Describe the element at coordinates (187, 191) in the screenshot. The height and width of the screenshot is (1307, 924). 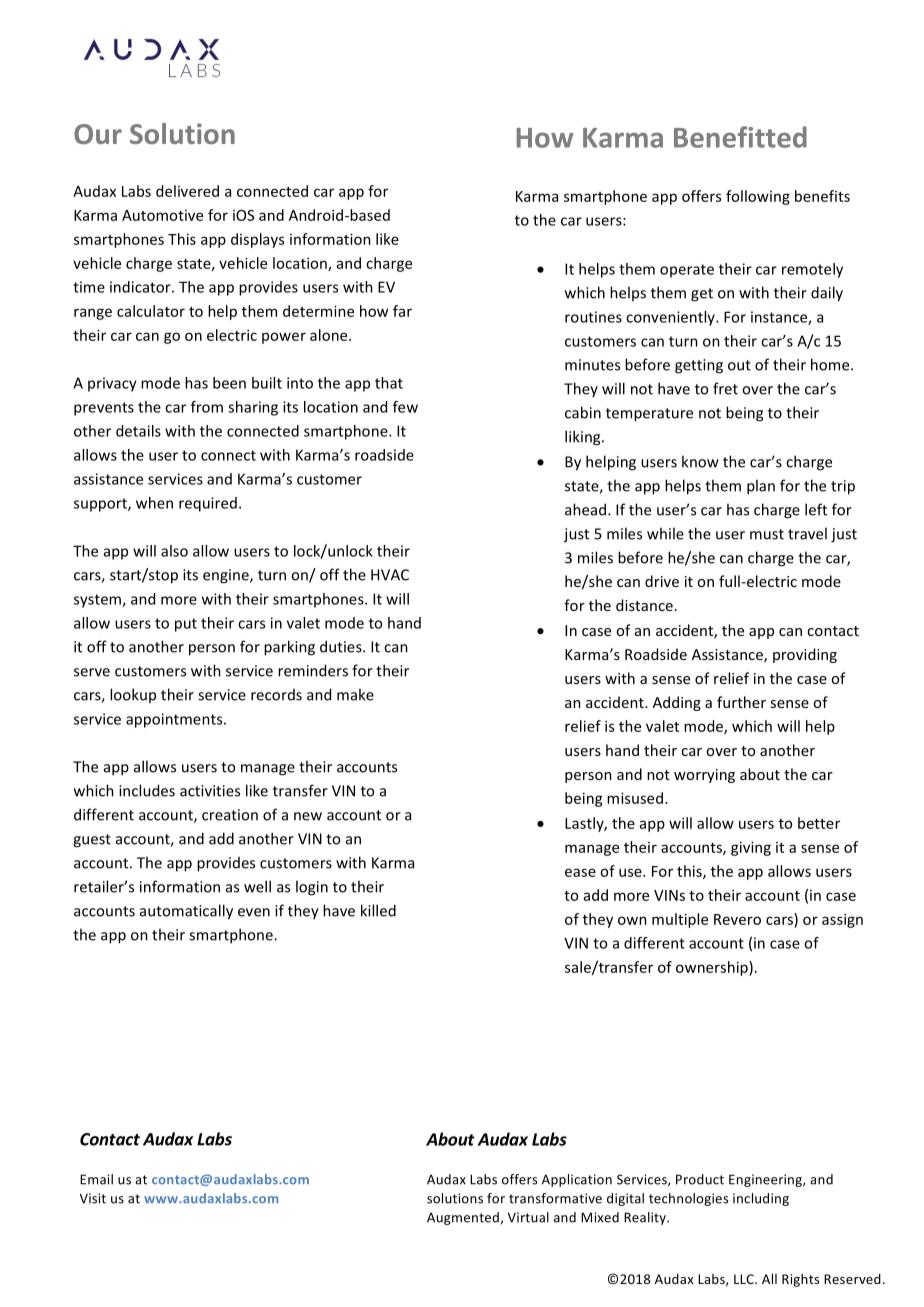
I see `delivered` at that location.
